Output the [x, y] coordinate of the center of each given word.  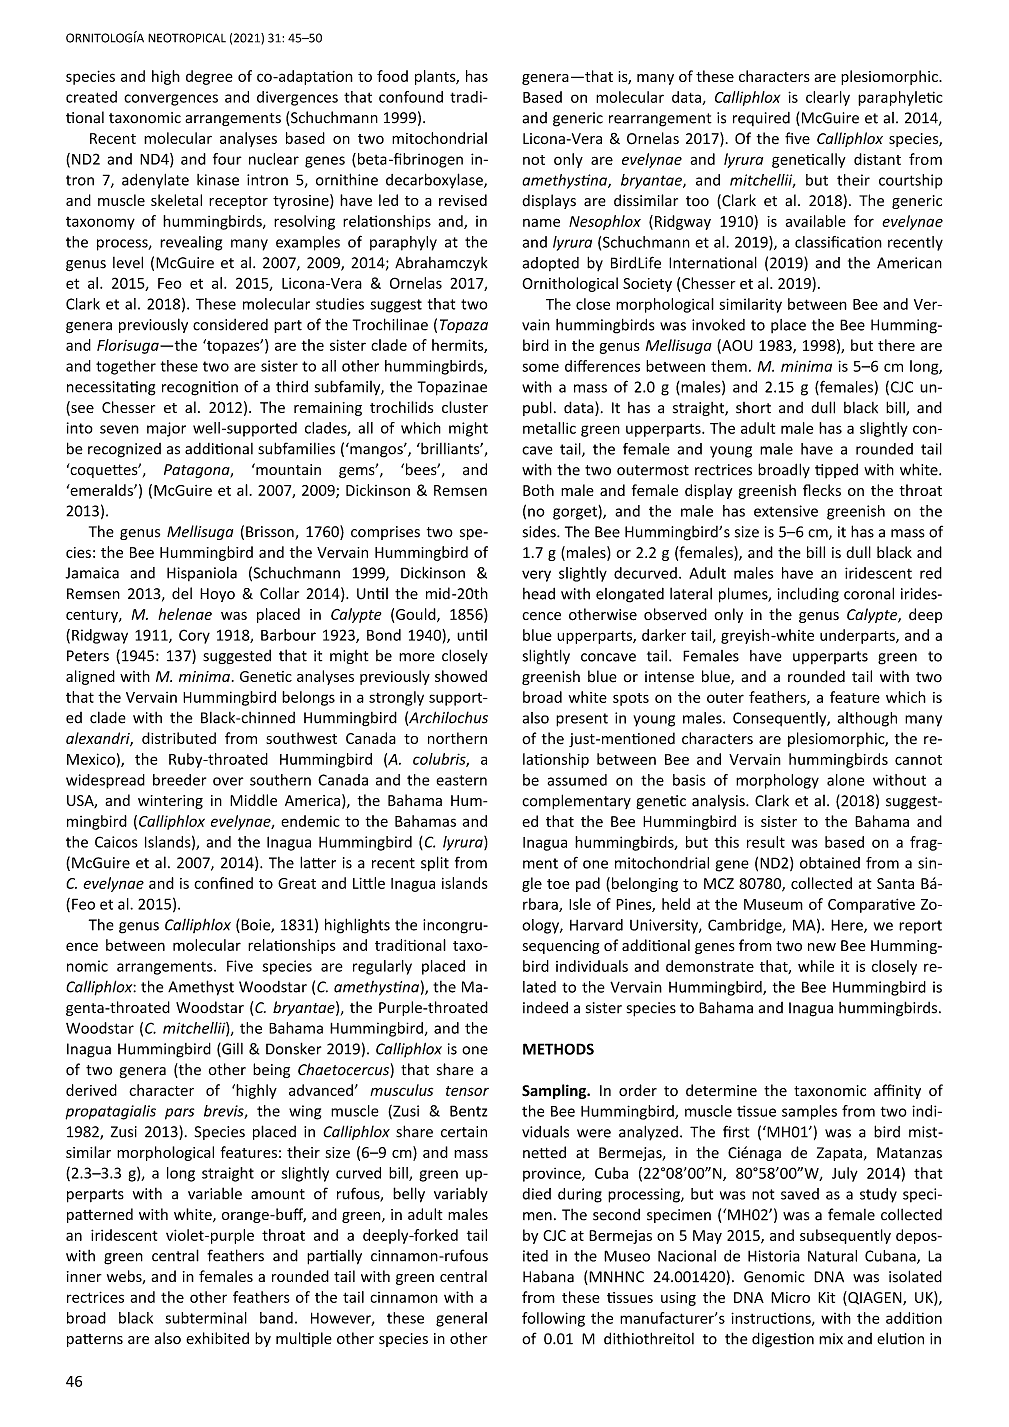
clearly [828, 98]
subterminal [206, 1318]
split [435, 863]
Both [538, 490]
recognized [124, 450]
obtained [830, 863]
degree [209, 77]
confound [411, 97]
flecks [822, 490]
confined [223, 883]
